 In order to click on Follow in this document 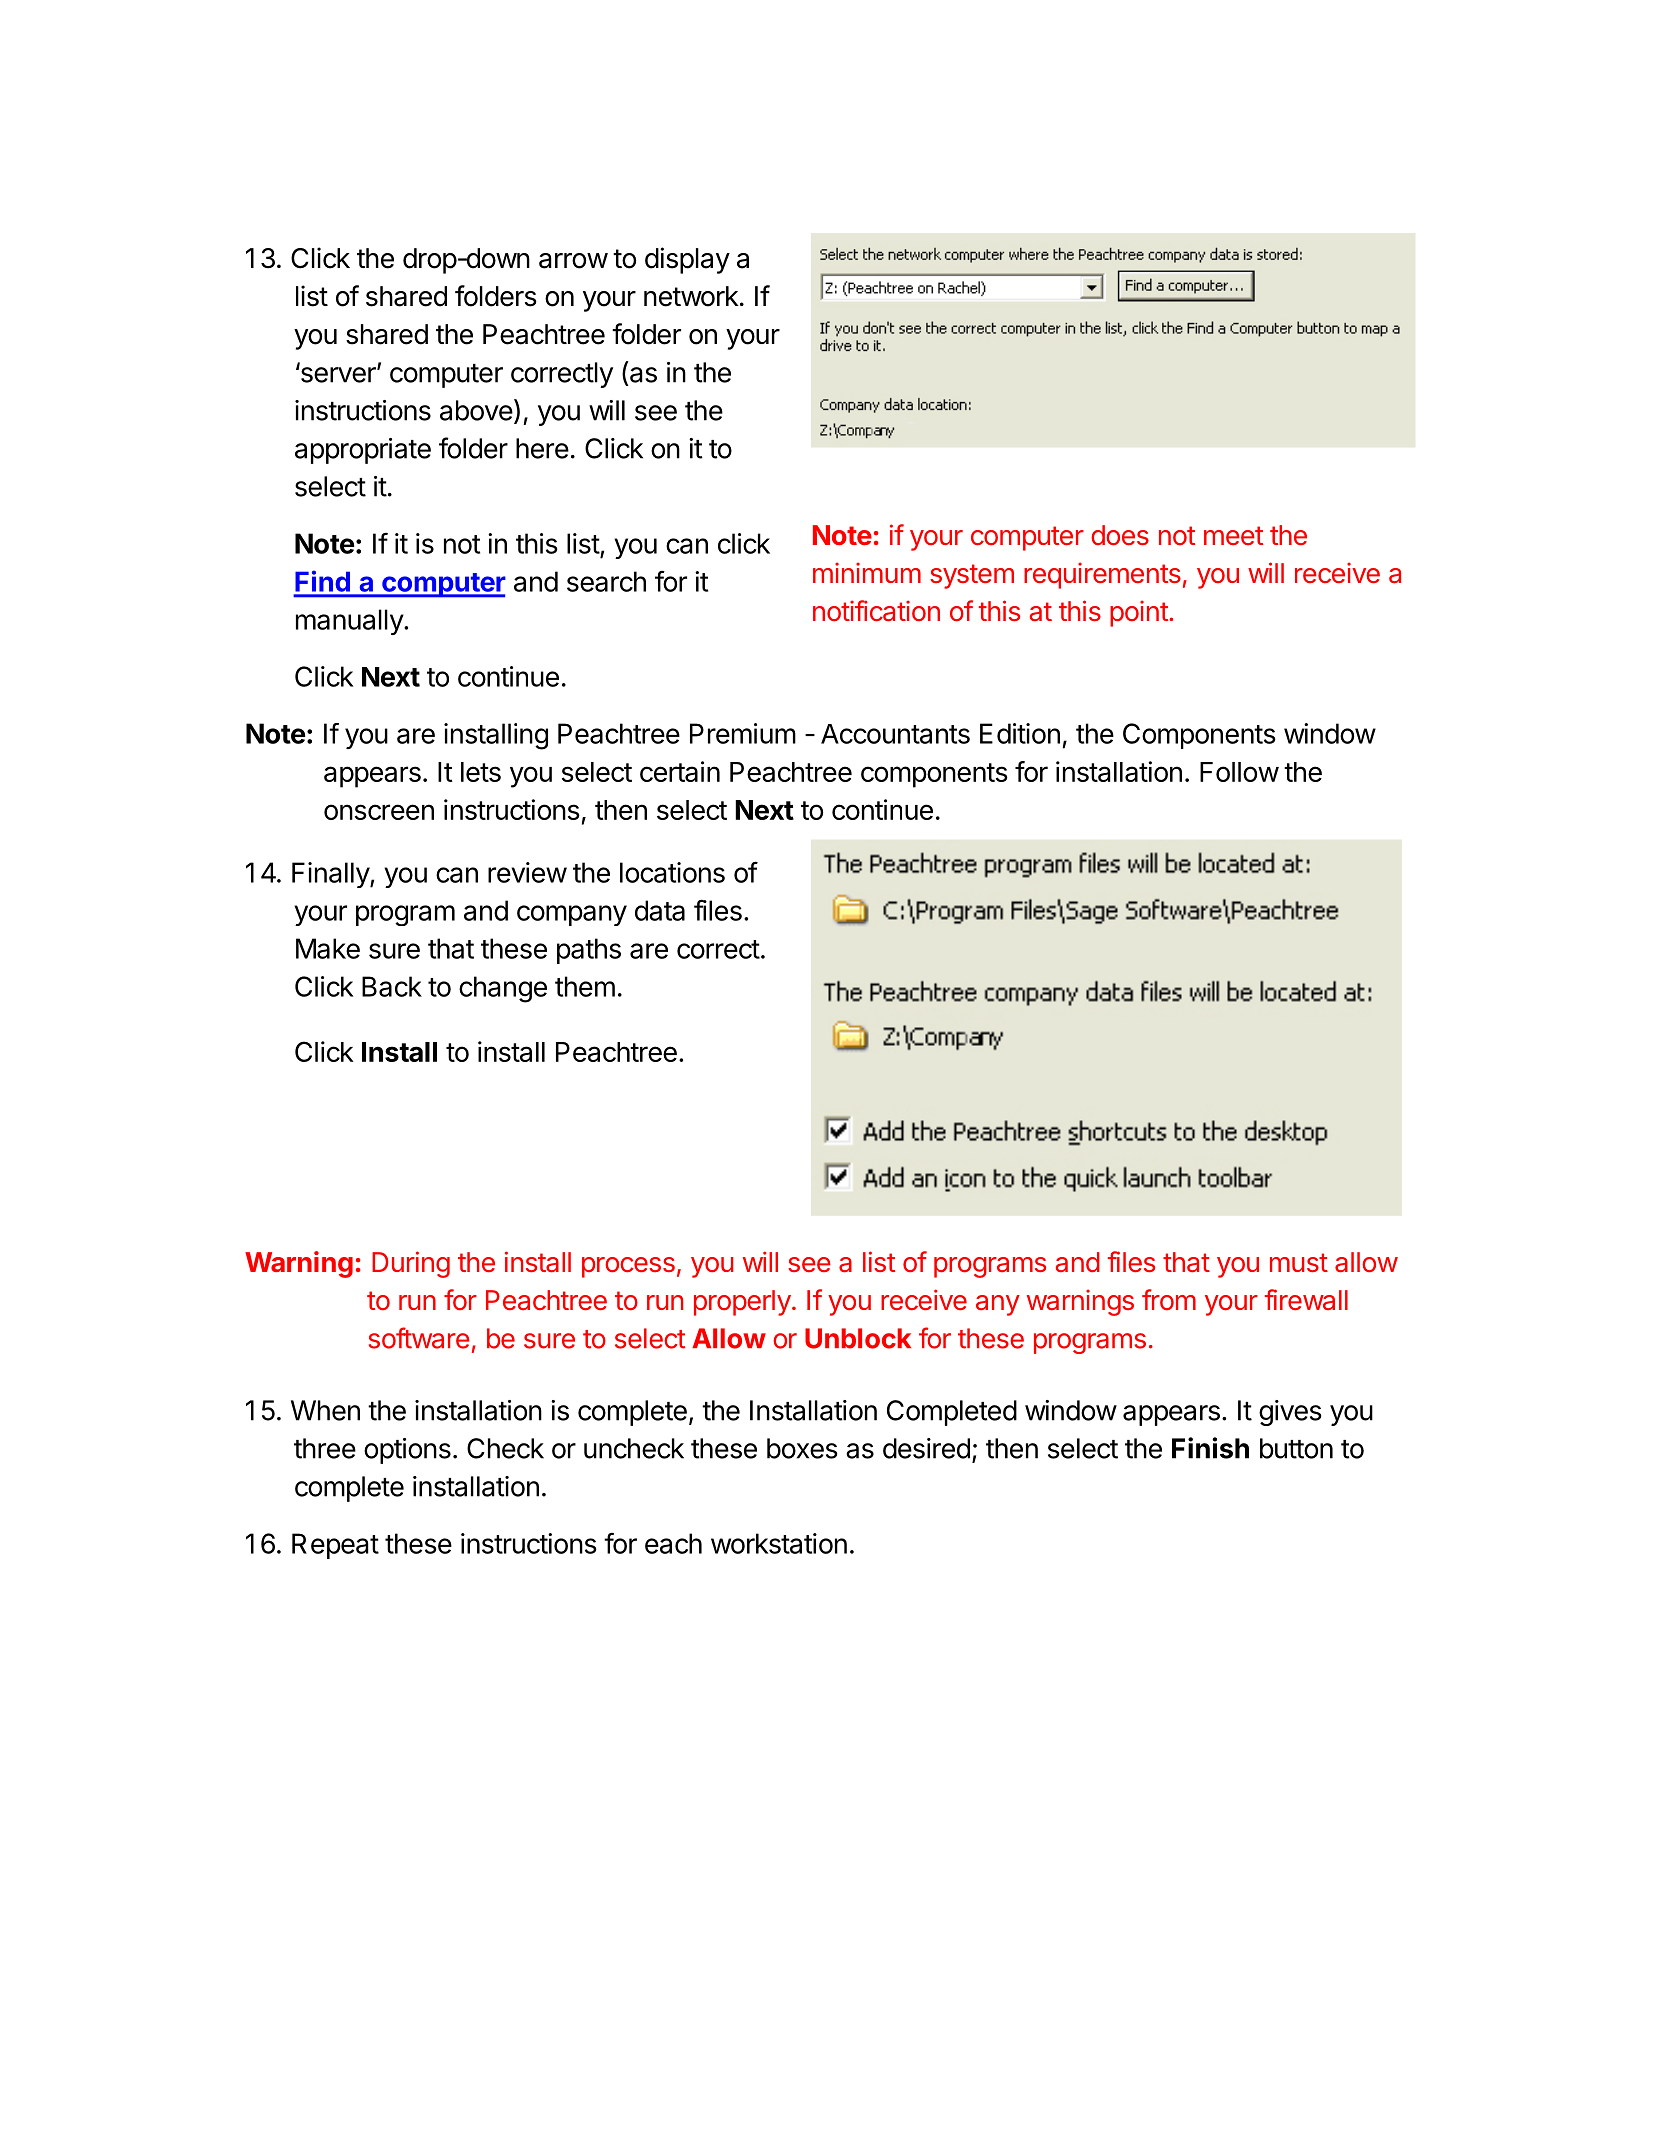, I will do `click(1239, 772)`.
